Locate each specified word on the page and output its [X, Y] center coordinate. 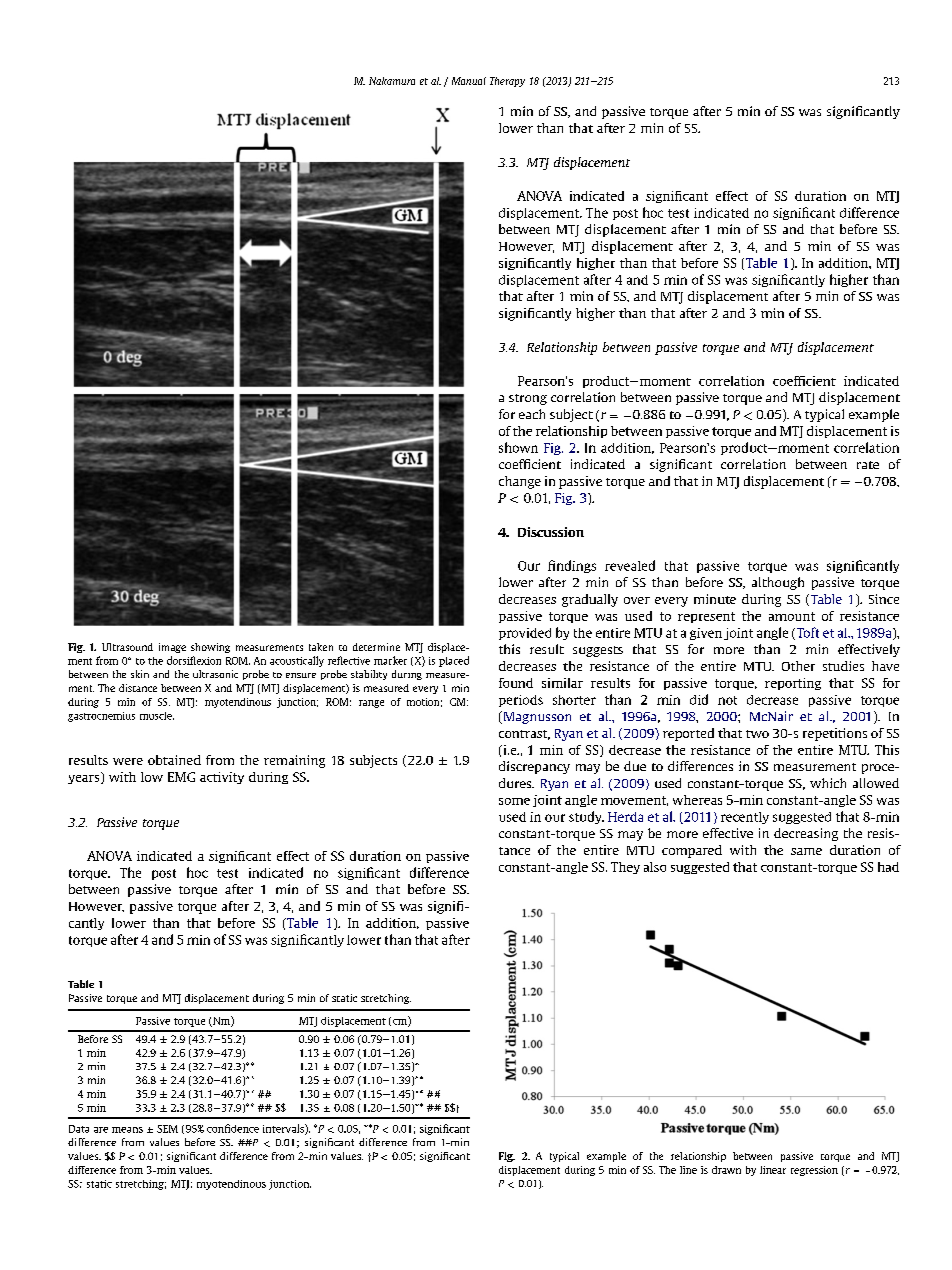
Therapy [507, 82]
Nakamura [392, 81]
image [172, 648]
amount [792, 616]
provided [525, 634]
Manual [469, 81]
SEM [167, 1129]
